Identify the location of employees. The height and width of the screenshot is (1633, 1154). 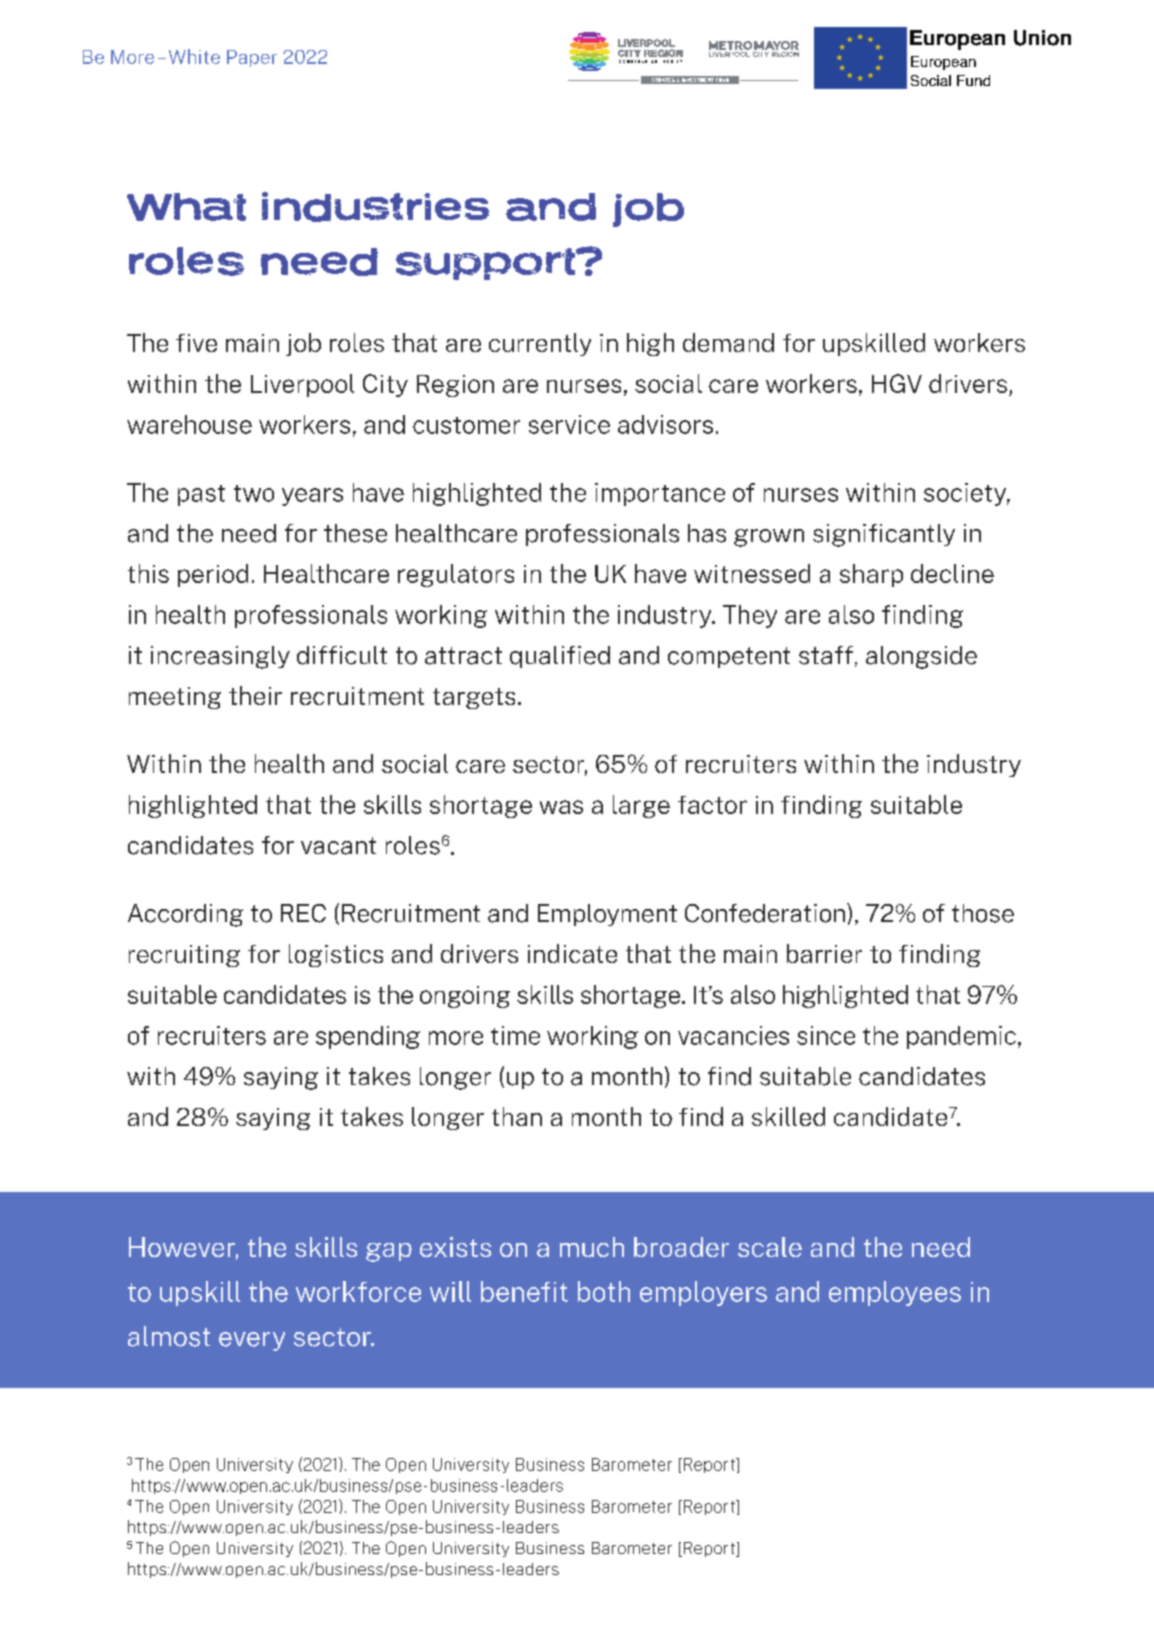
(895, 1293).
